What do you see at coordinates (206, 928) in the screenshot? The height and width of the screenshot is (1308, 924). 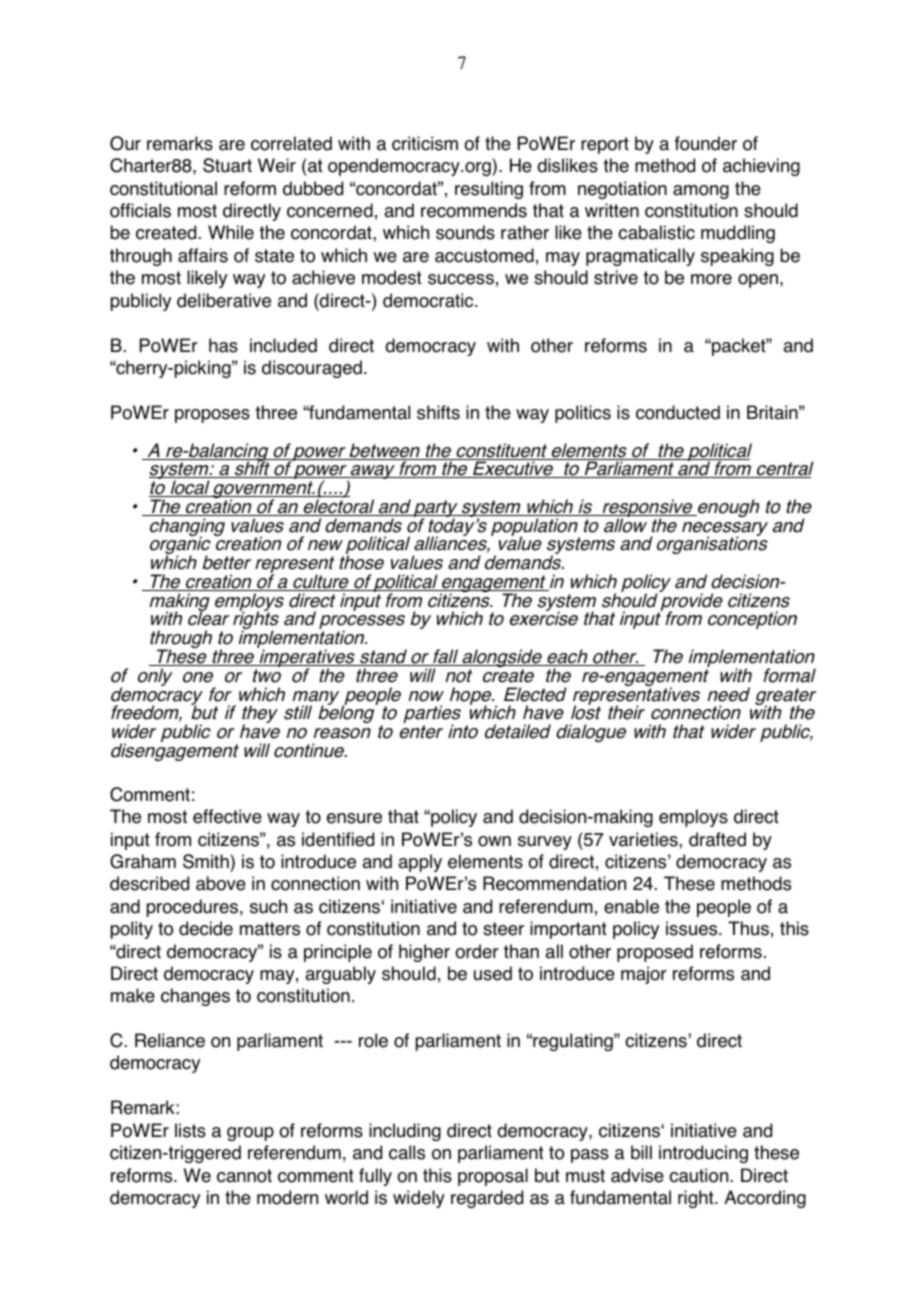 I see `decide` at bounding box center [206, 928].
